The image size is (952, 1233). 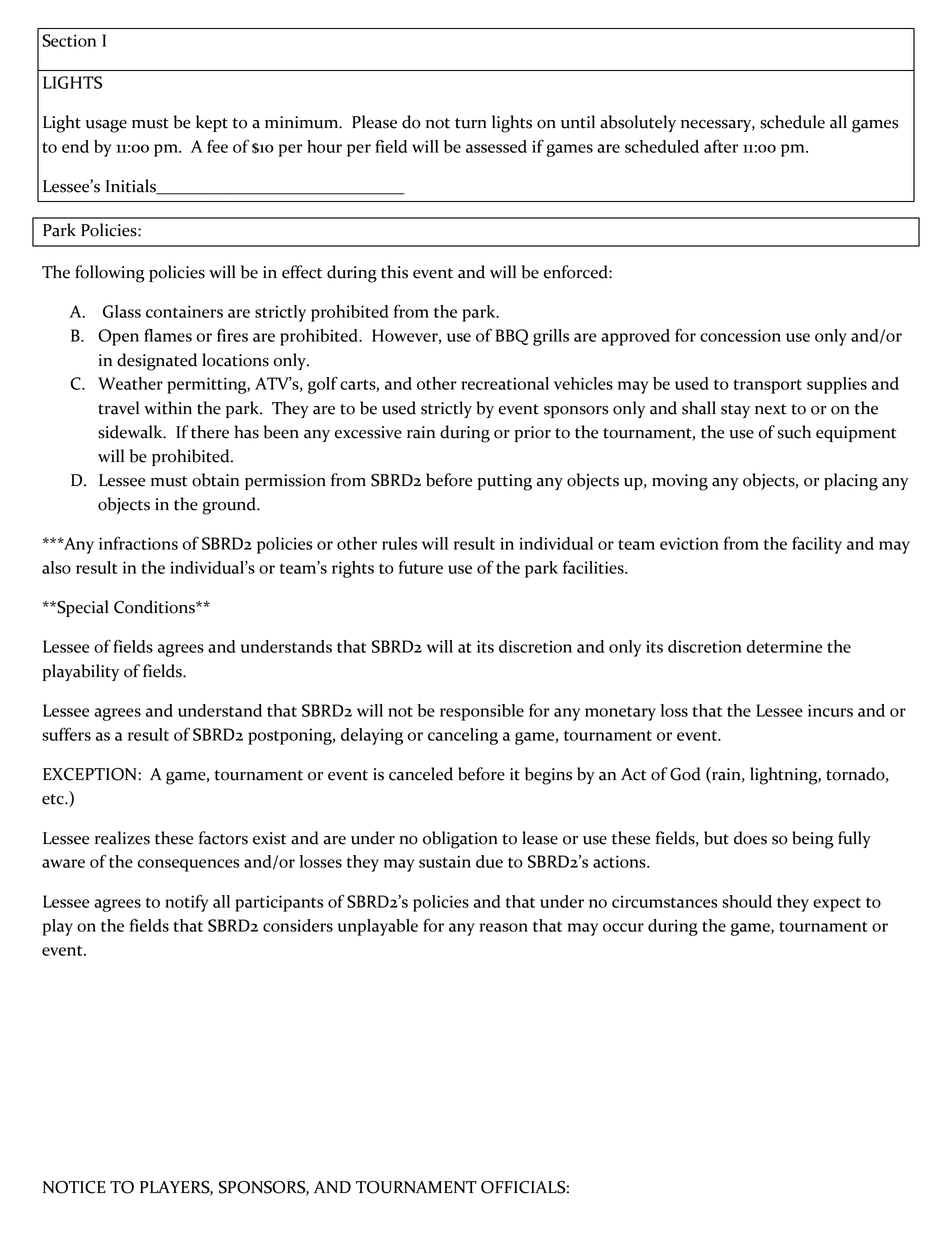 I want to click on Conditions, so click(x=155, y=607).
